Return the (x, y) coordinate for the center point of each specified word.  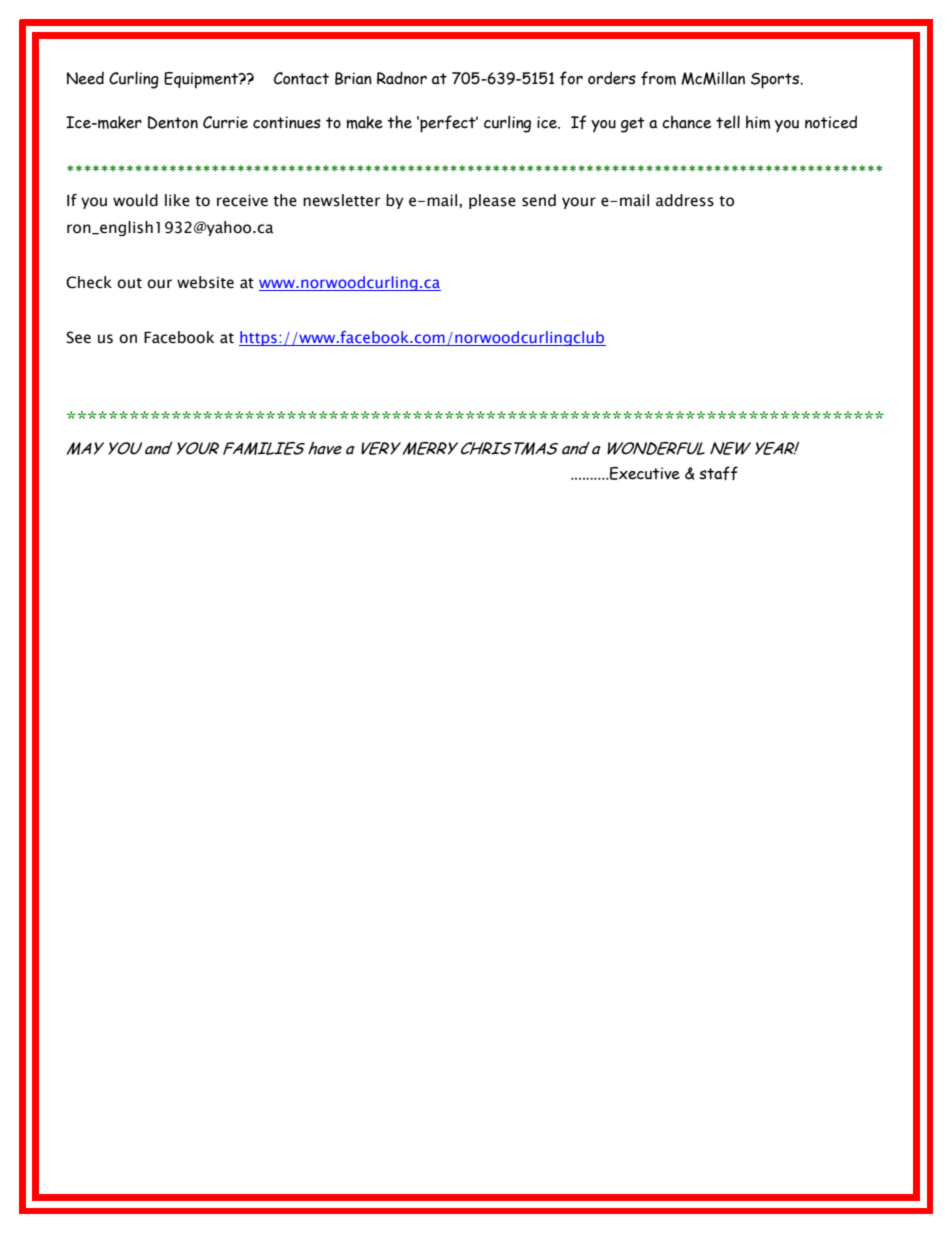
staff (718, 473)
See (78, 337)
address (685, 200)
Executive (644, 473)
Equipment (202, 80)
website (205, 282)
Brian (353, 78)
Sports (776, 81)
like (177, 200)
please (492, 201)
